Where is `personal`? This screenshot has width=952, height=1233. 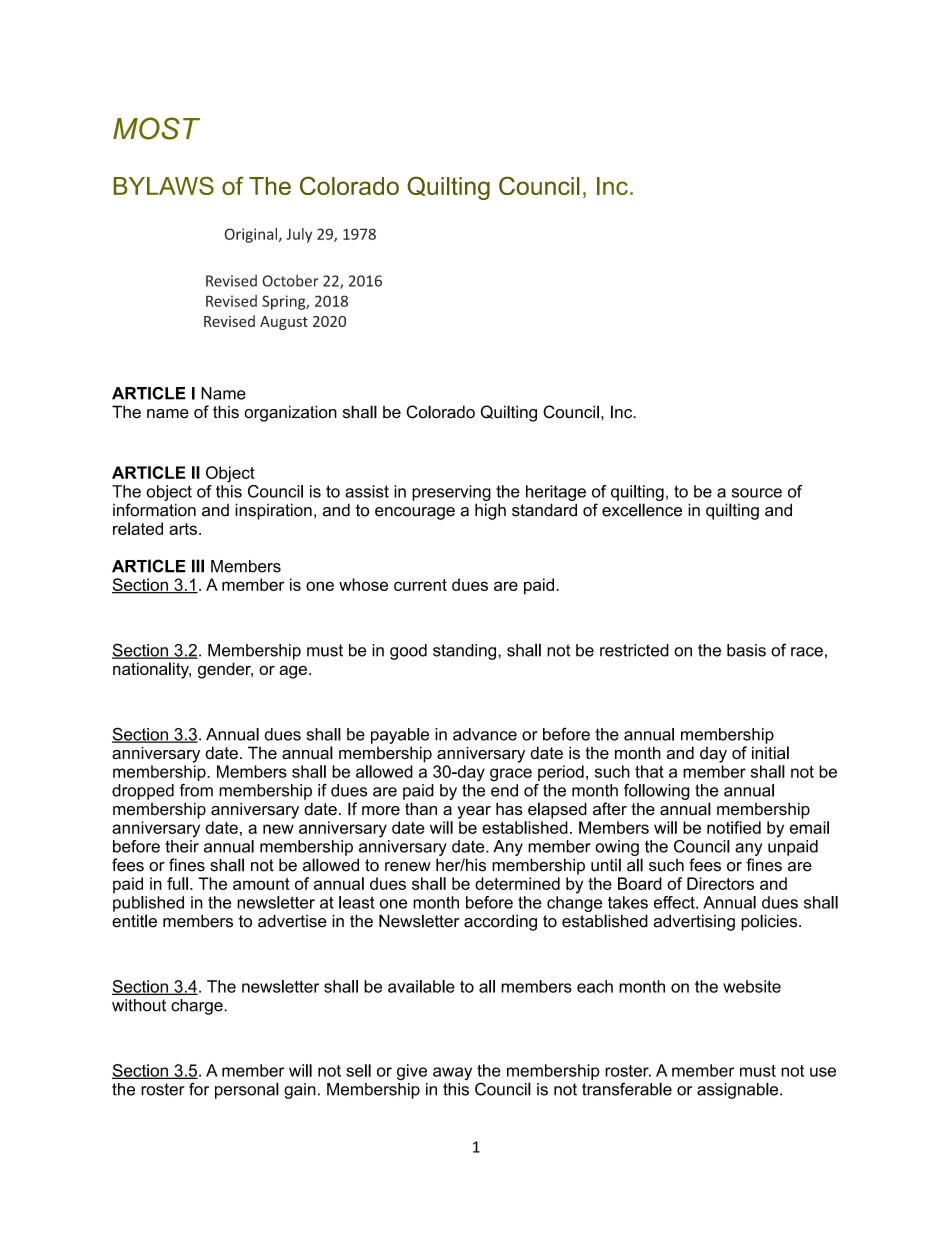 personal is located at coordinates (247, 1090).
